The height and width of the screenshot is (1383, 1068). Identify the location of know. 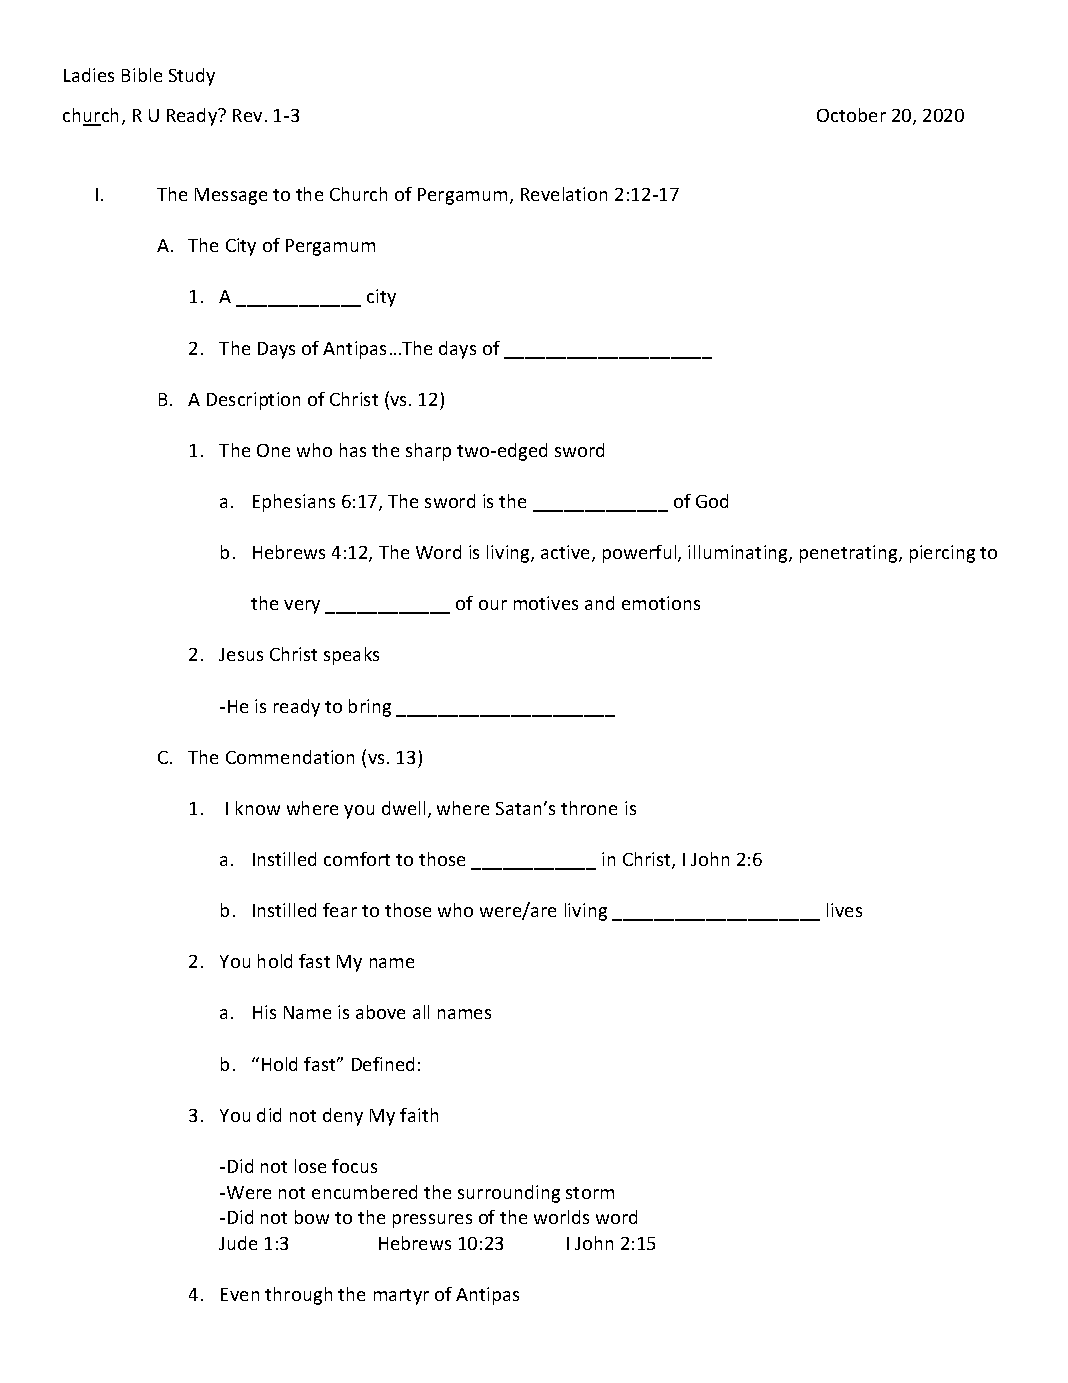
(258, 808).
